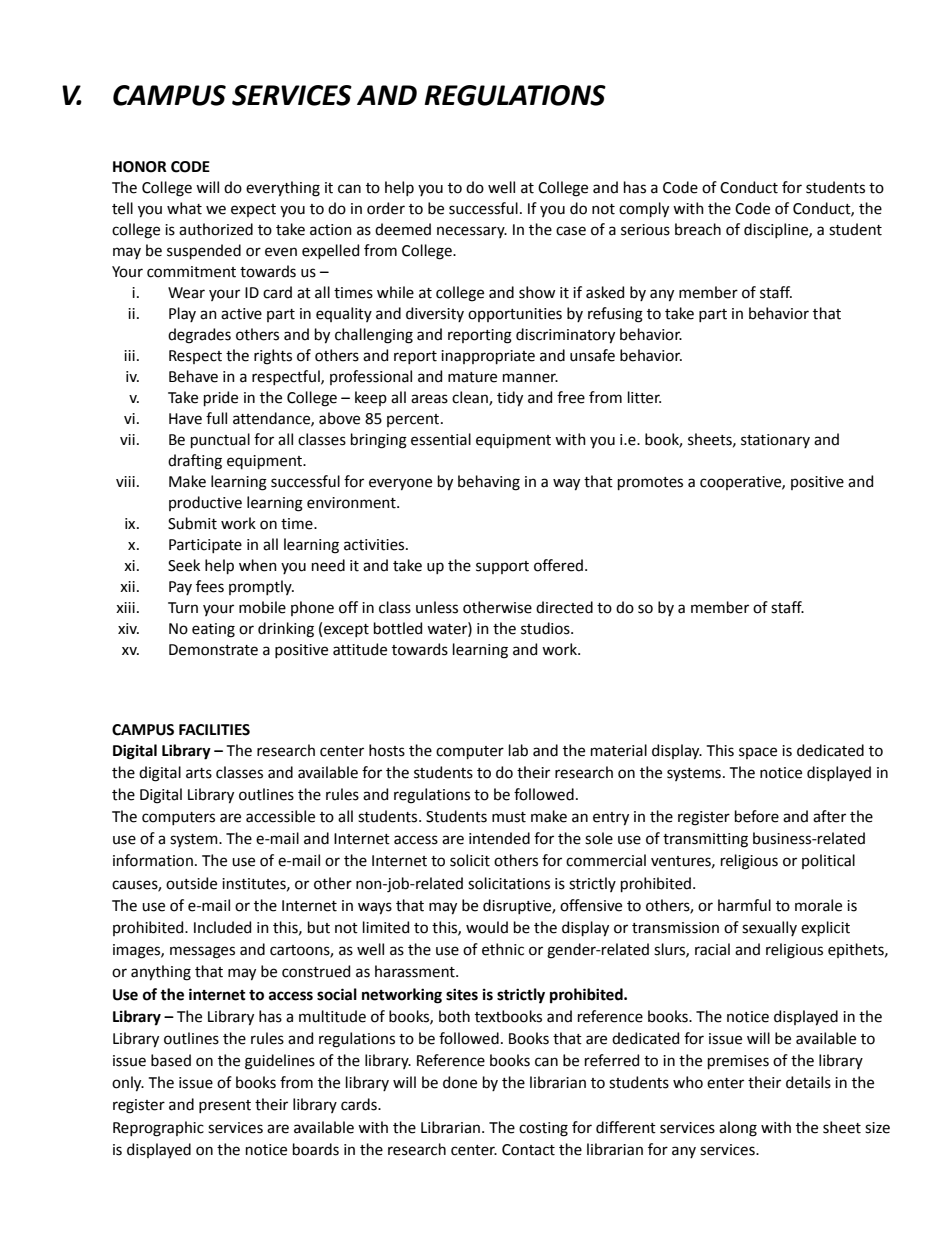  Describe the element at coordinates (775, 441) in the screenshot. I see `stationary` at that location.
